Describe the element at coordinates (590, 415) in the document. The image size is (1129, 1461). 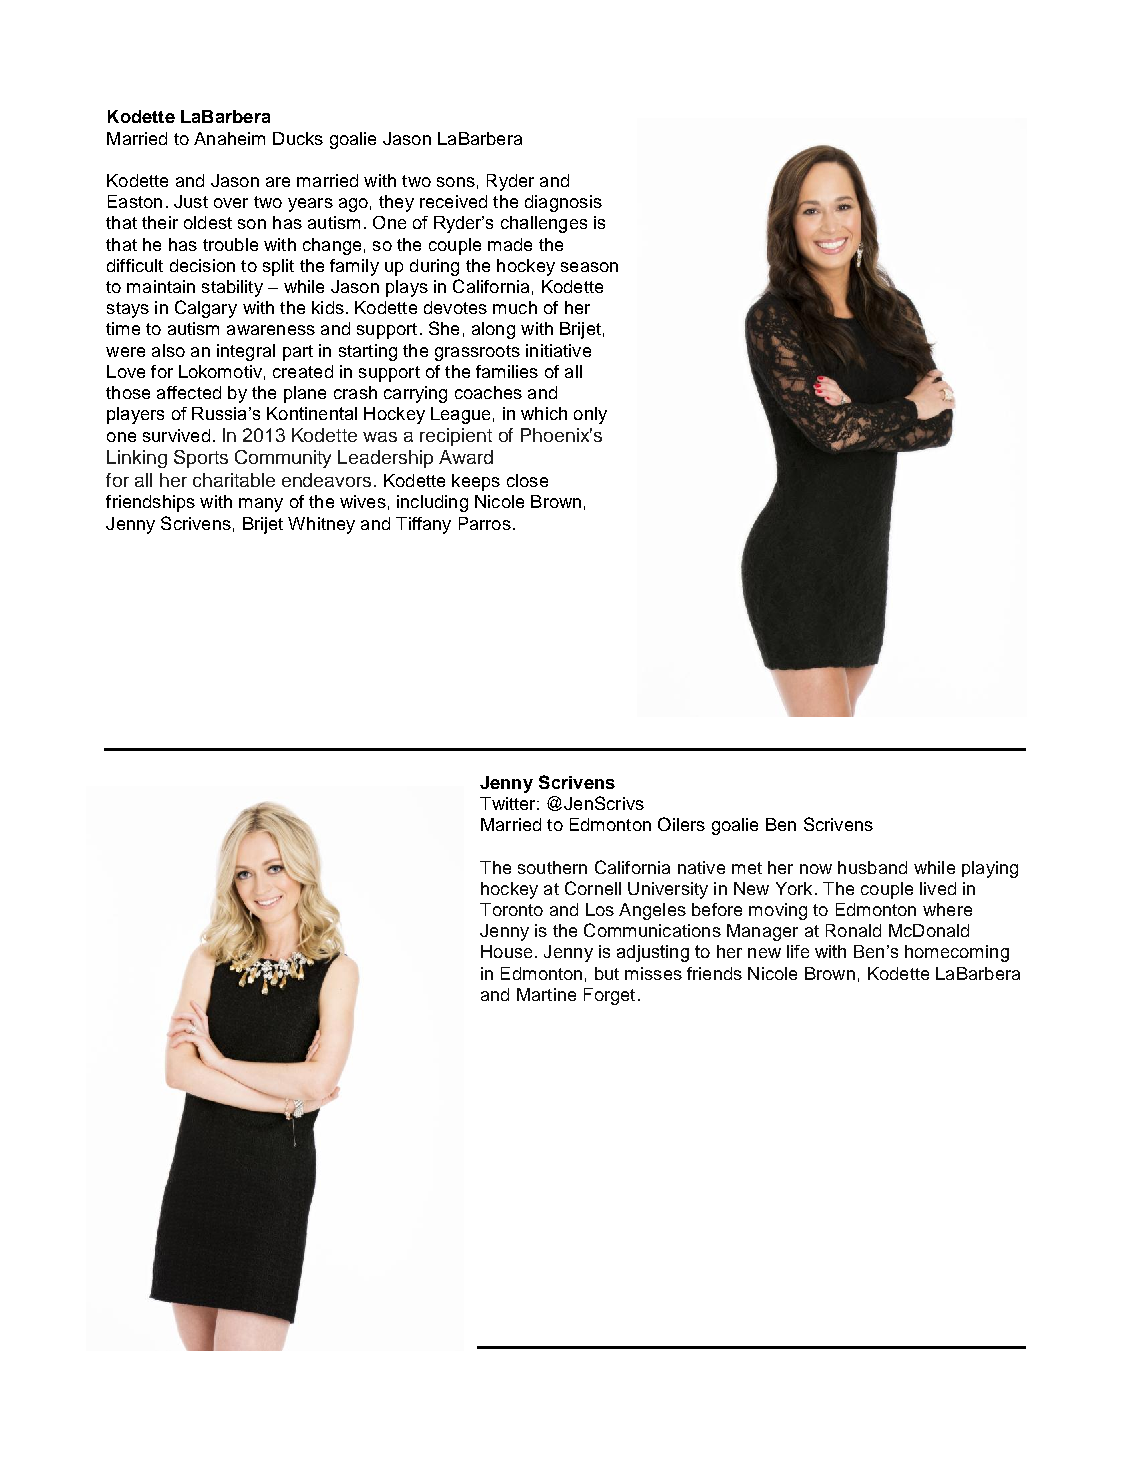
I see `only` at that location.
